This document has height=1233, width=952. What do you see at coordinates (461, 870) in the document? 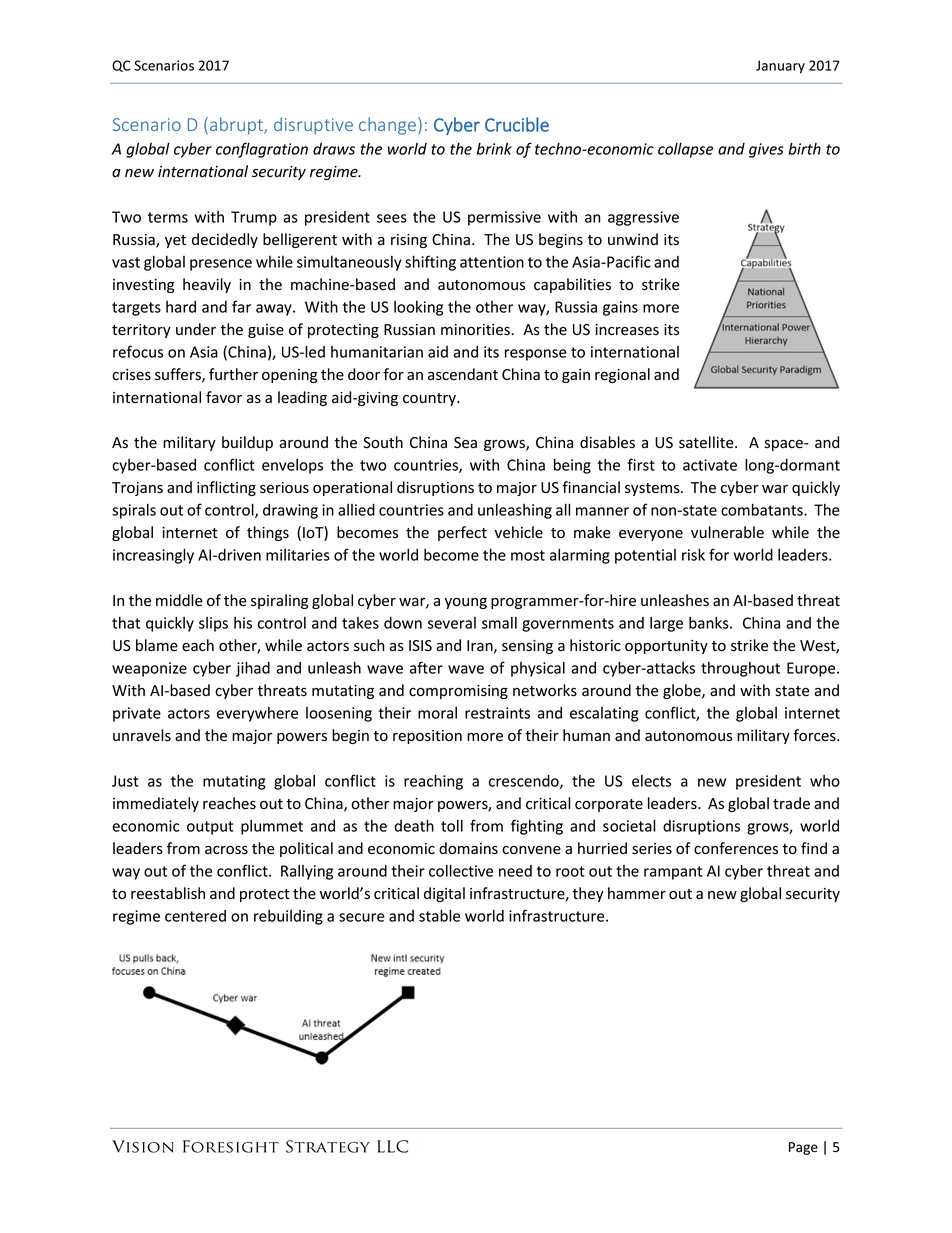
I see `collective` at bounding box center [461, 870].
